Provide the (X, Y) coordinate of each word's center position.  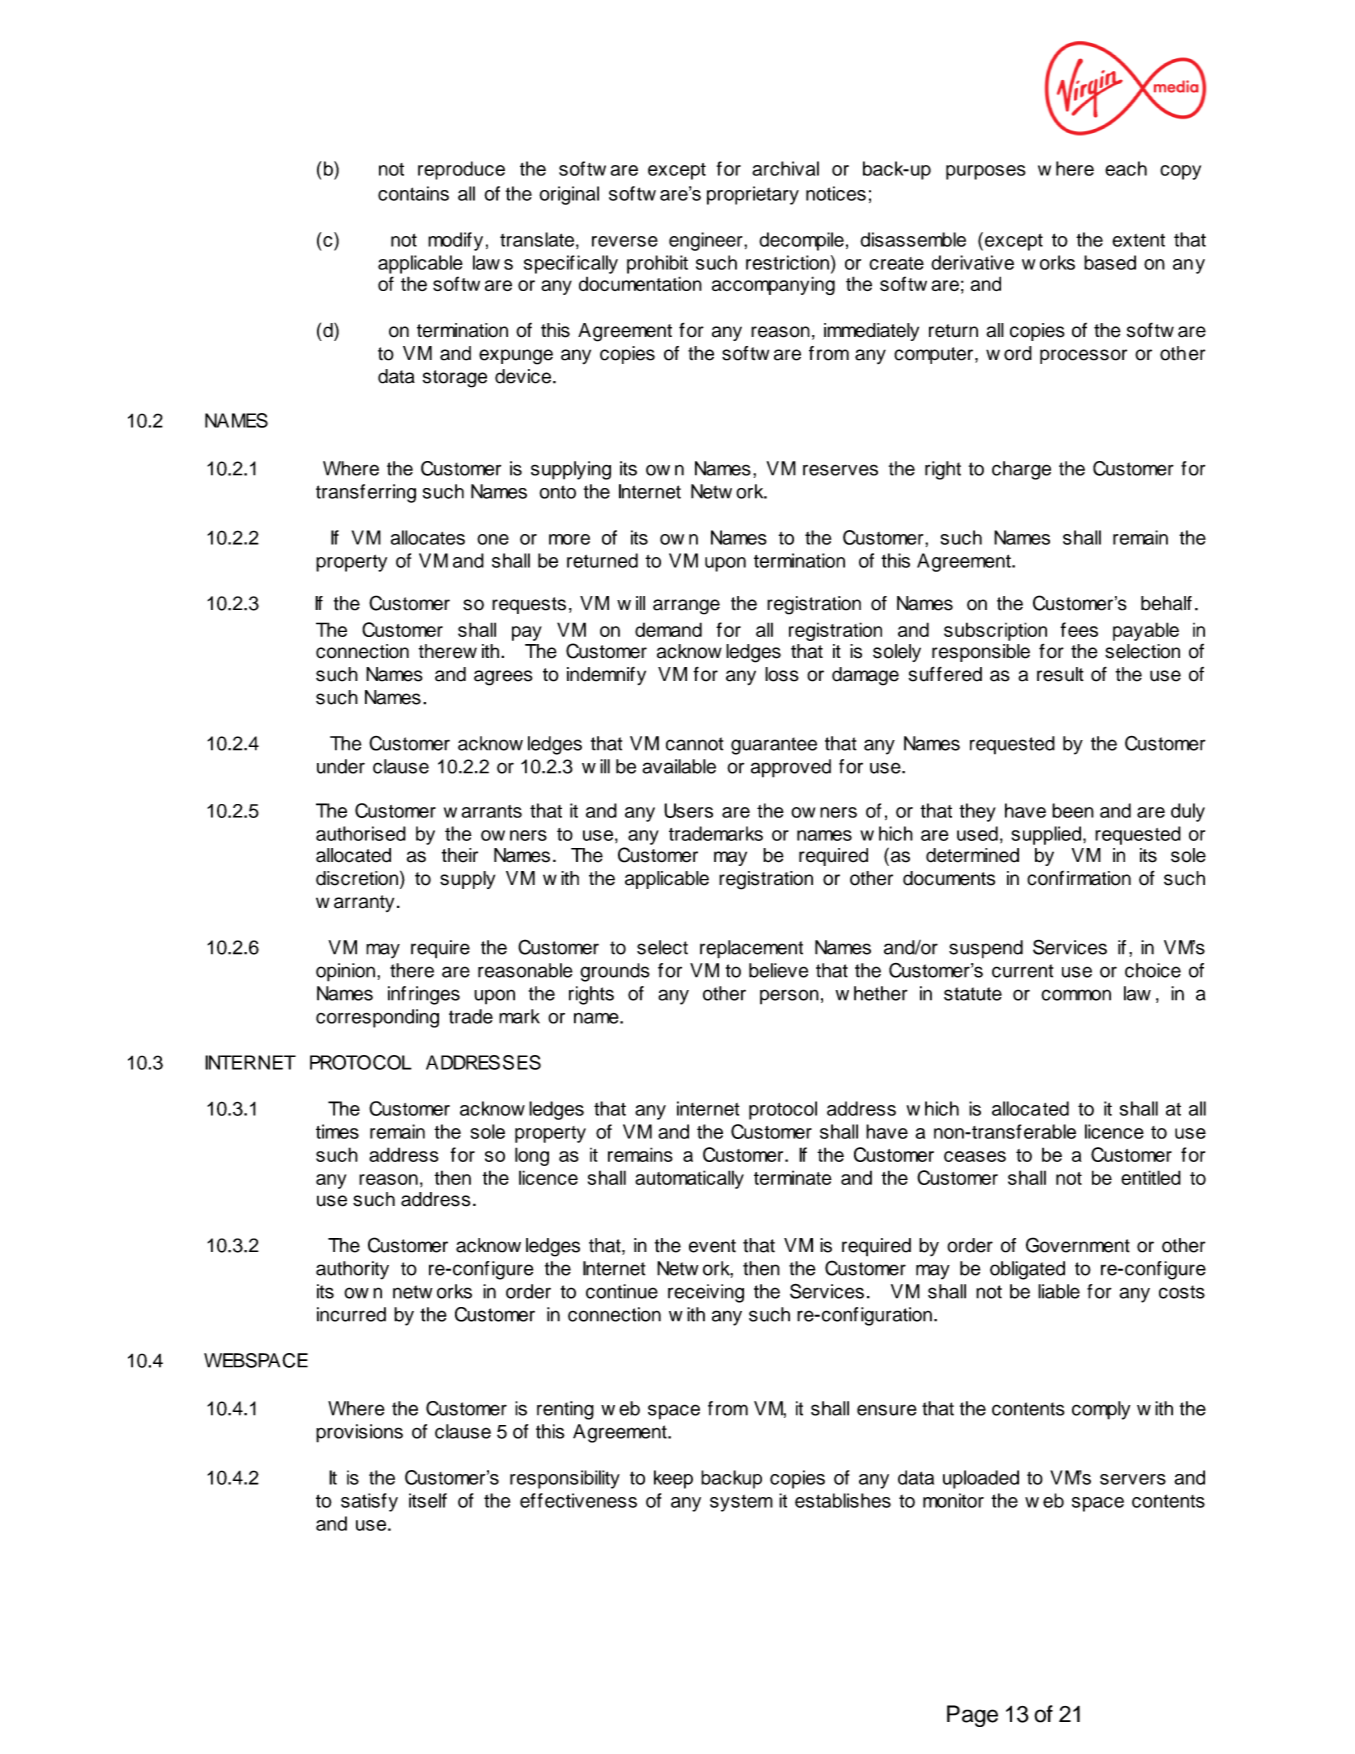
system (741, 1503)
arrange (686, 607)
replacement (751, 949)
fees (1079, 629)
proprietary (753, 195)
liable (1059, 1291)
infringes (424, 995)
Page (972, 1716)
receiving (706, 1293)
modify (455, 241)
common (1076, 995)
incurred (351, 1314)
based (1110, 262)
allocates (428, 537)
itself (428, 1500)
